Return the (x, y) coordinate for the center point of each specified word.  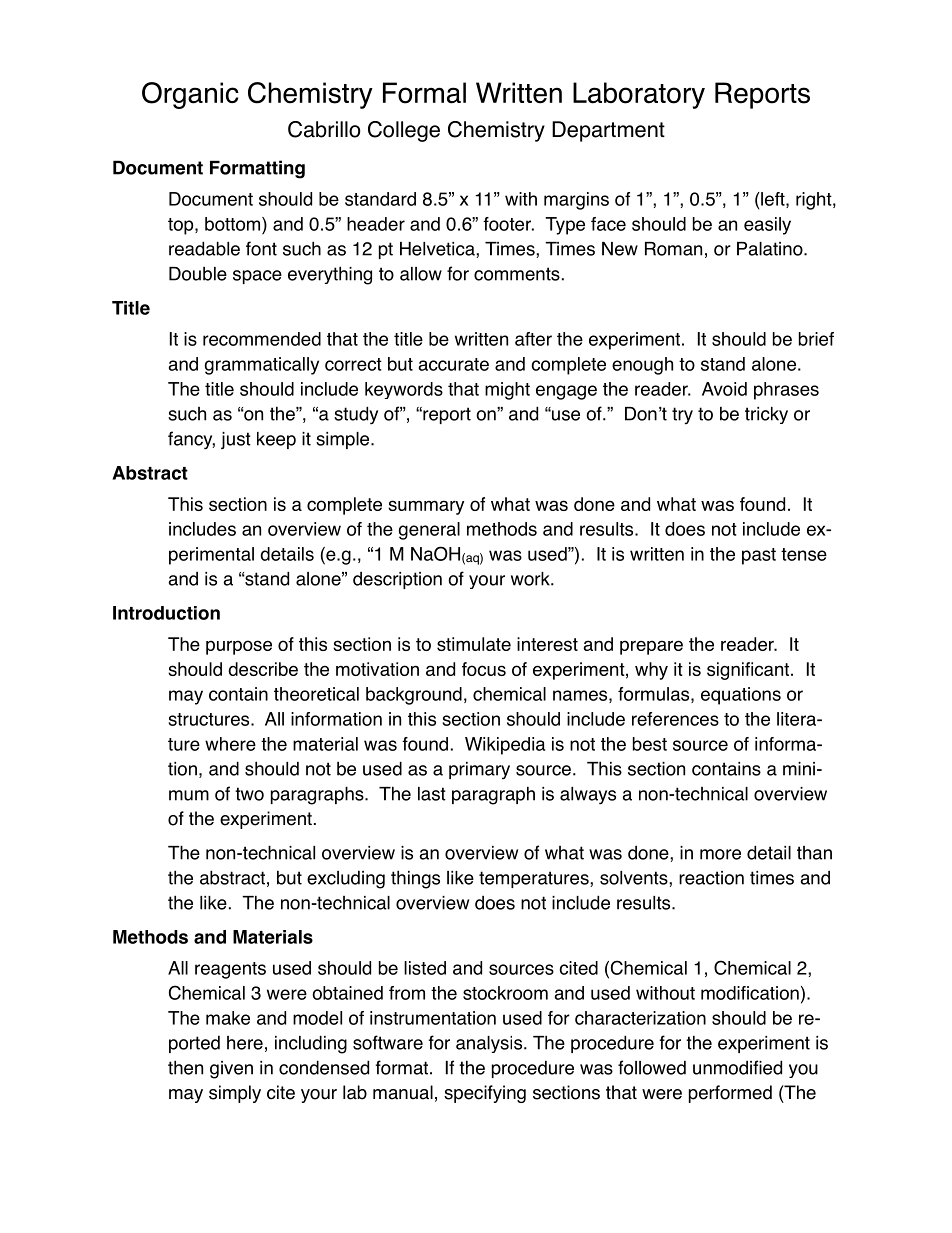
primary (479, 771)
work (531, 579)
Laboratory (639, 95)
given (231, 1070)
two (249, 794)
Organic (190, 95)
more (720, 854)
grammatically (262, 366)
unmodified (737, 1067)
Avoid (724, 389)
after (533, 339)
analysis (490, 1044)
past (759, 556)
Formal (424, 93)
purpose (239, 647)
